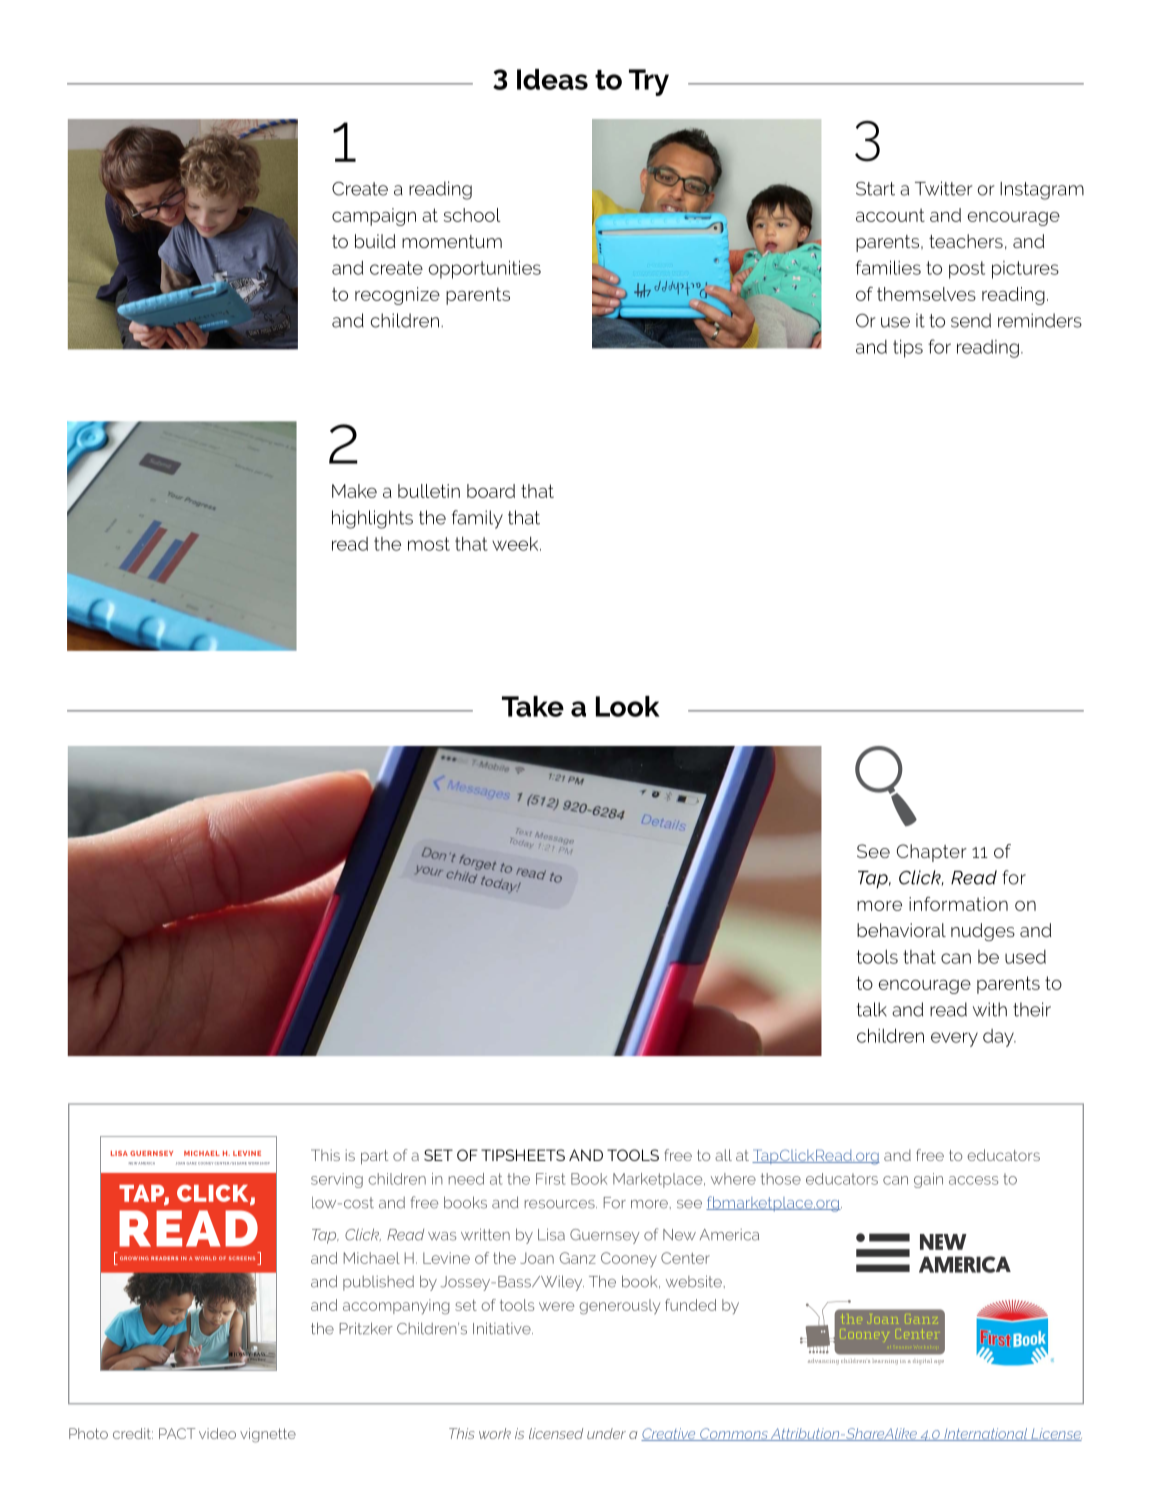 This screenshot has height=1491, width=1152. What do you see at coordinates (986, 1434) in the screenshot?
I see `International` at bounding box center [986, 1434].
